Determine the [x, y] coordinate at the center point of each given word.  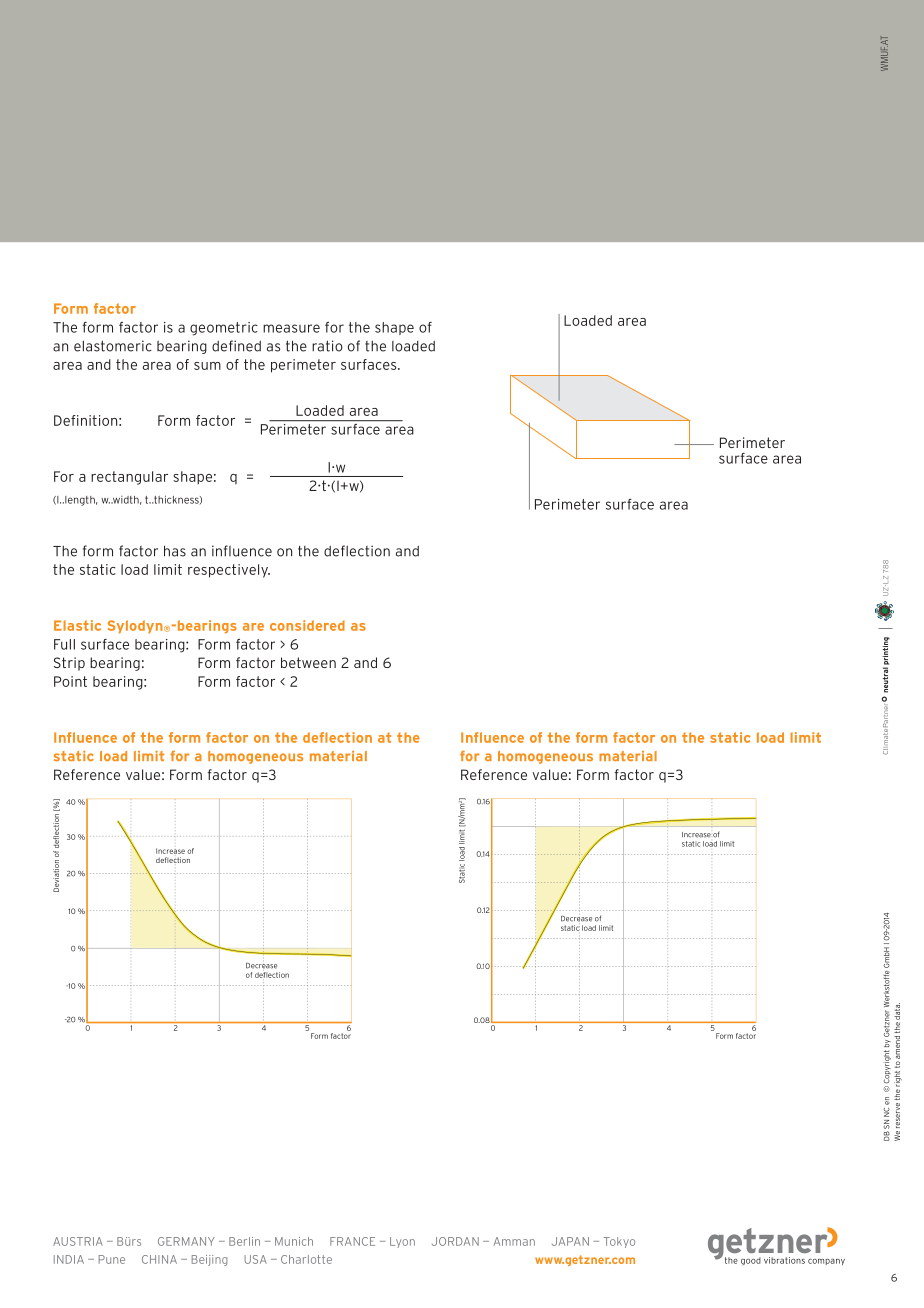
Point [70, 681]
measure [291, 328]
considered [307, 625]
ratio [327, 346]
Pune [112, 1259]
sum [207, 366]
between [308, 662]
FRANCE [352, 1241]
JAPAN [570, 1241]
